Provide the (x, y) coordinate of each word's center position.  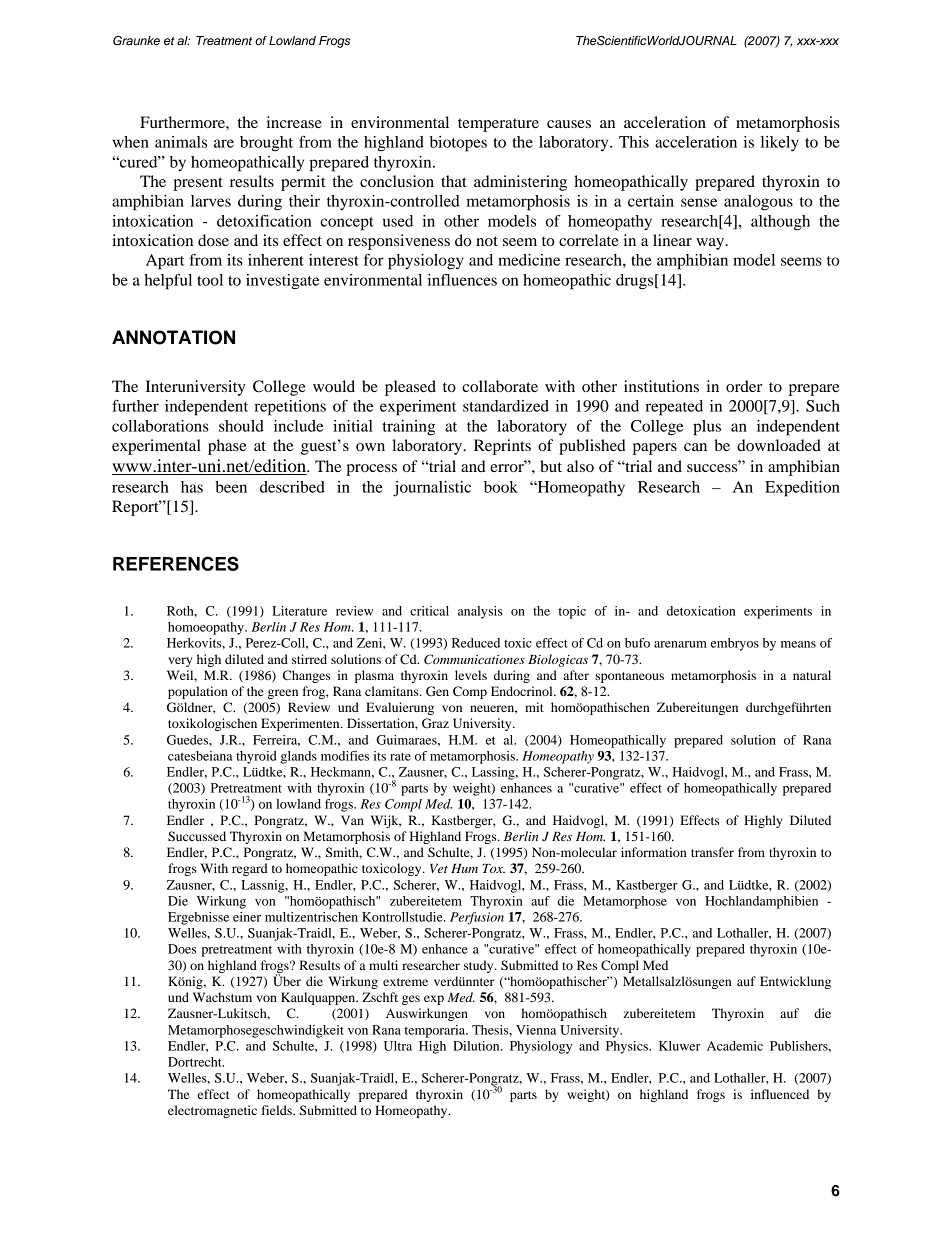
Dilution (477, 1046)
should (241, 426)
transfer (712, 852)
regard (250, 869)
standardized (506, 406)
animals (181, 142)
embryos (735, 644)
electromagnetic (212, 1111)
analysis (480, 612)
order (744, 386)
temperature (498, 125)
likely (780, 144)
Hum (464, 868)
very (180, 662)
